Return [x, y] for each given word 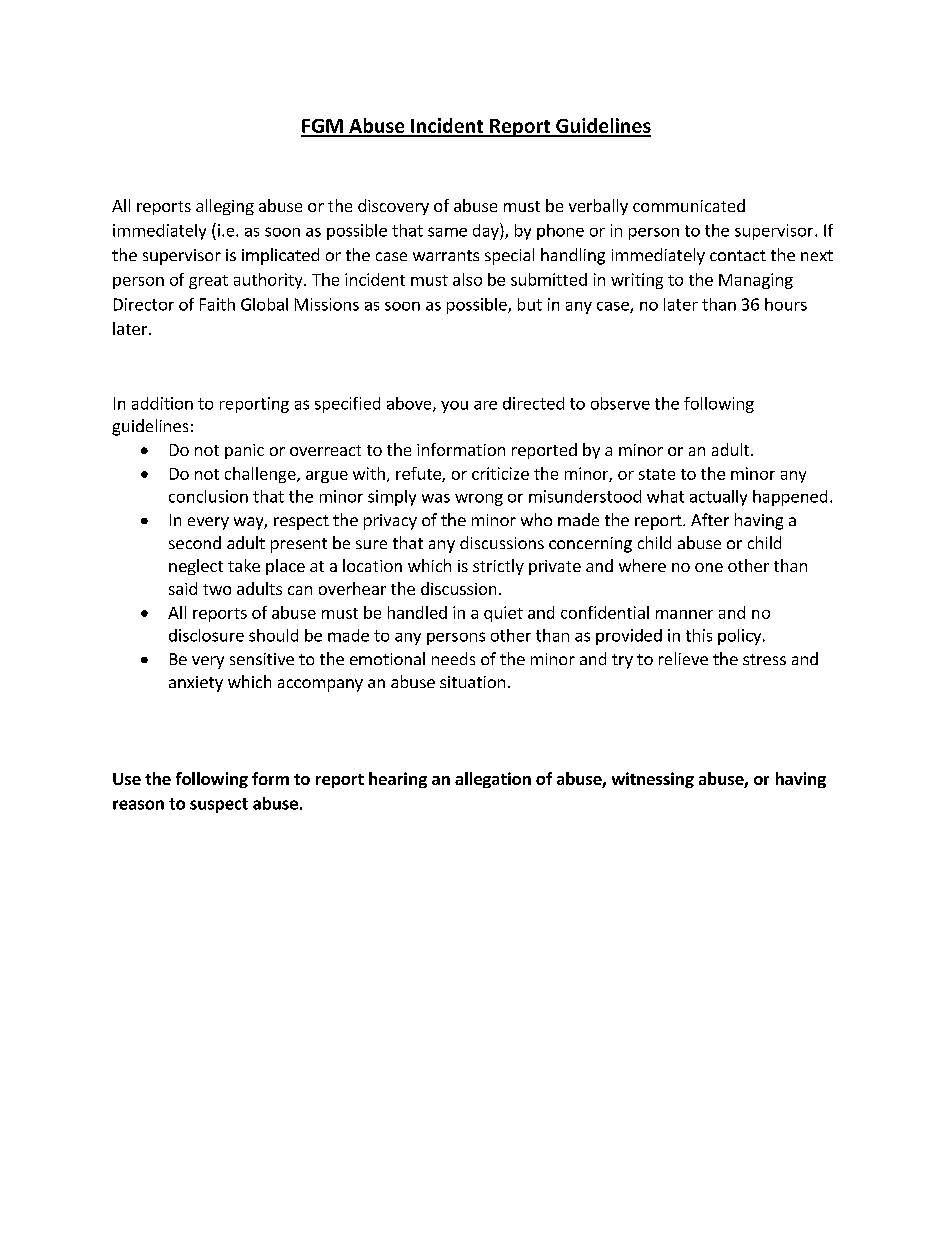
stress [764, 659]
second [195, 542]
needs [453, 658]
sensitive [262, 659]
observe [620, 403]
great [208, 282]
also [467, 279]
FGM [323, 127]
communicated [689, 205]
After [710, 519]
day [487, 231]
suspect [219, 805]
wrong [479, 500]
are [485, 405]
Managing [756, 281]
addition [162, 403]
